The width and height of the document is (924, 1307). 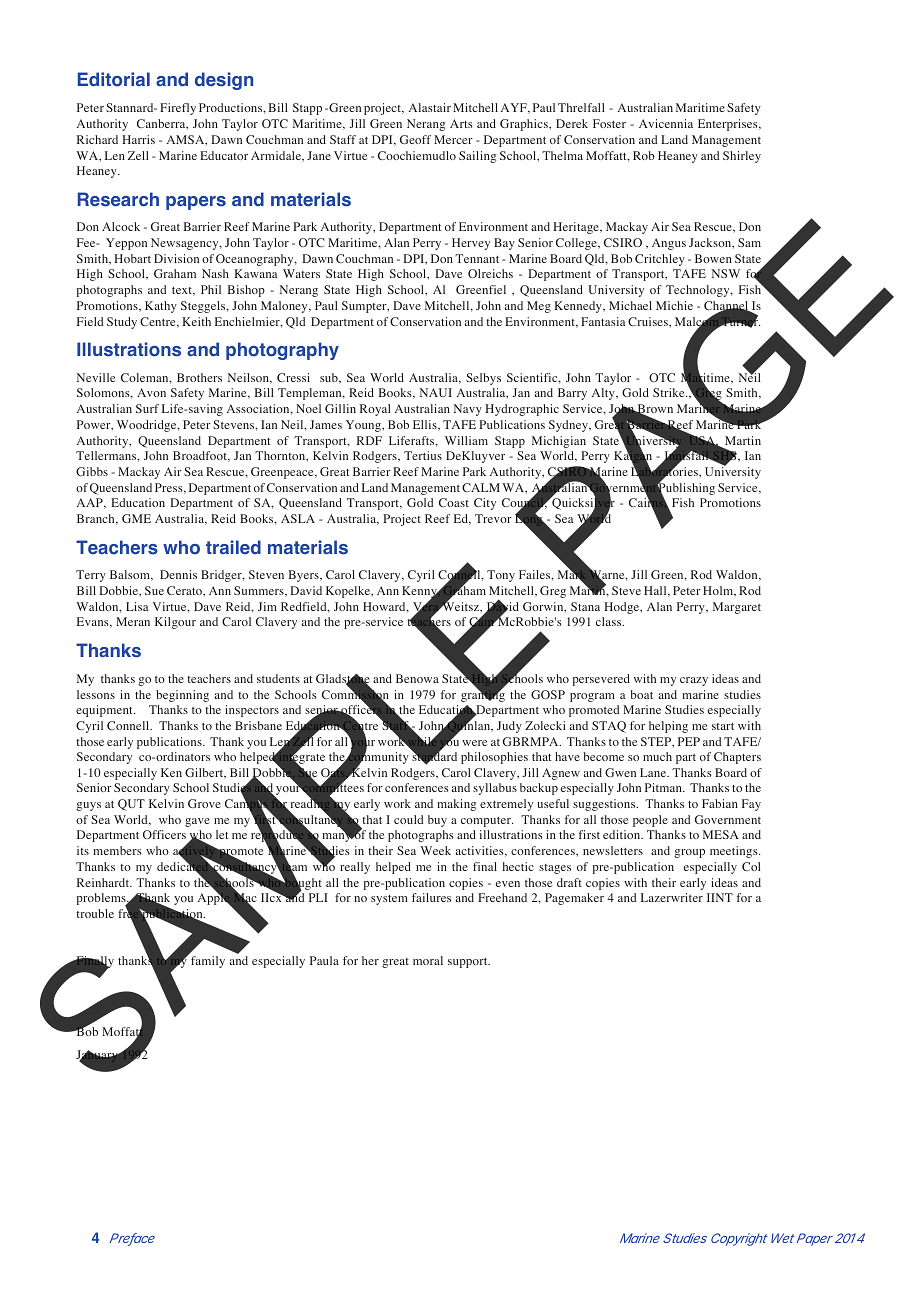 What do you see at coordinates (208, 962) in the document?
I see `family` at bounding box center [208, 962].
